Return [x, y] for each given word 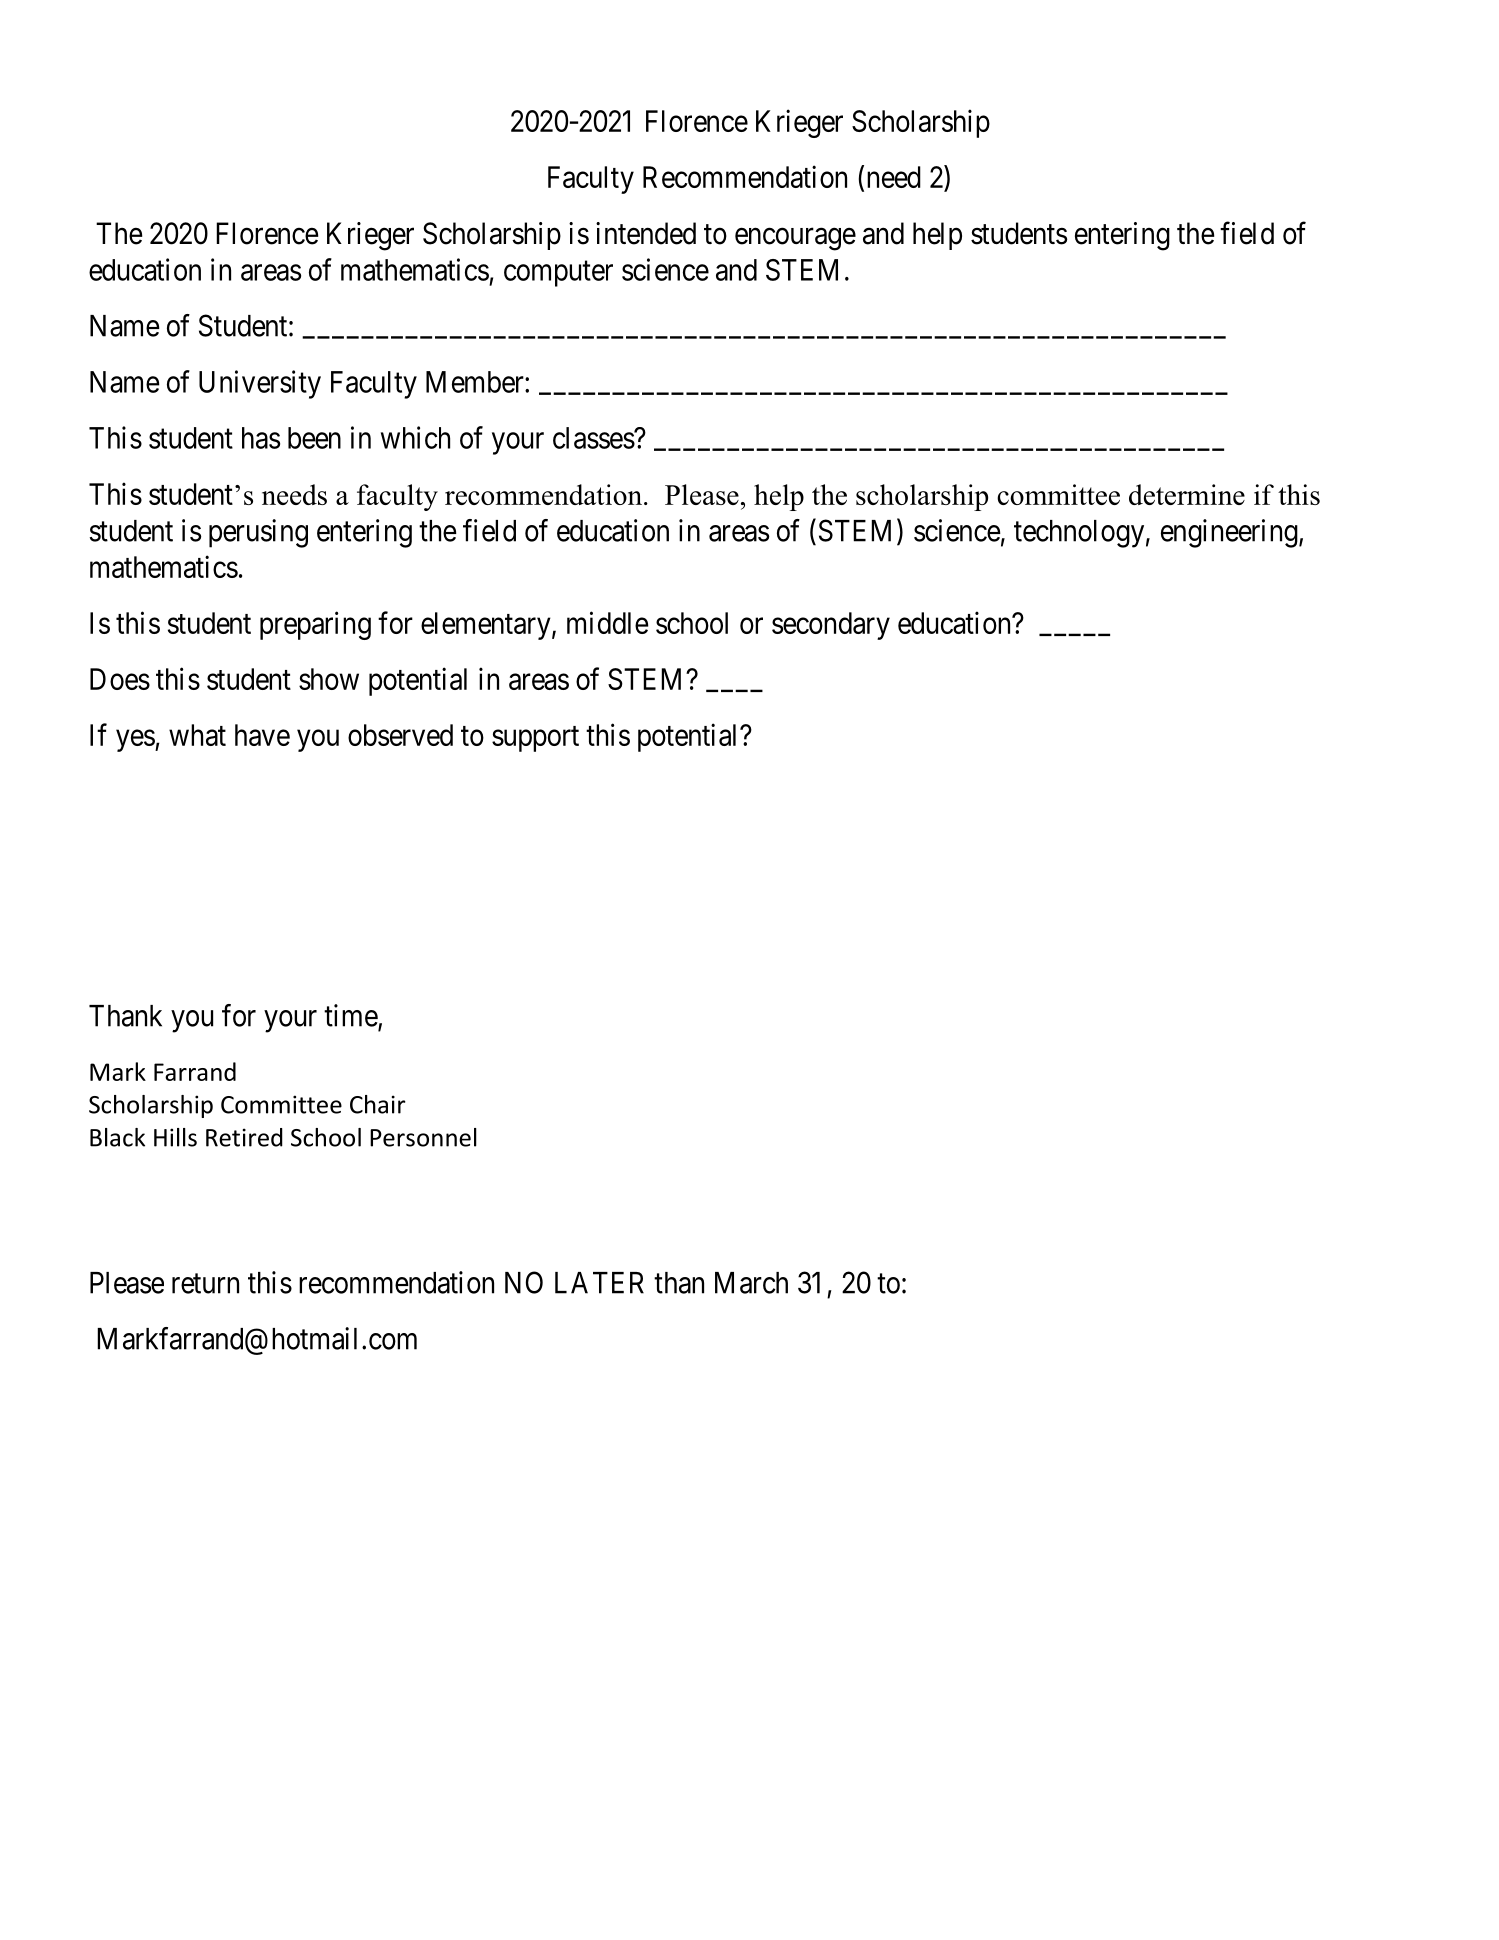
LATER [599, 1283]
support [535, 739]
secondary [831, 626]
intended [646, 233]
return [205, 1284]
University [260, 384]
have [262, 735]
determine [1187, 494]
